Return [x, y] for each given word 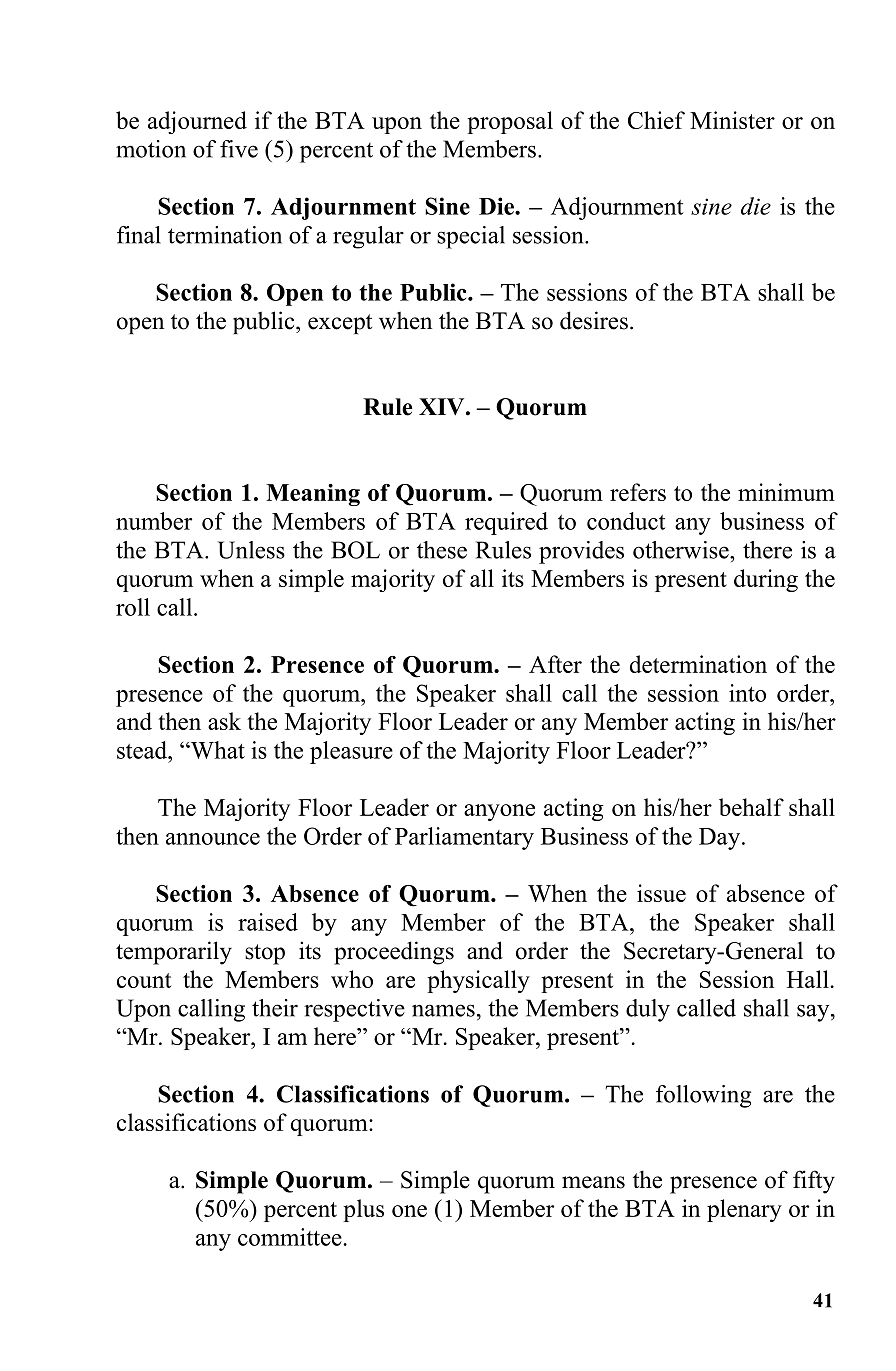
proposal [510, 122]
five [239, 149]
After [555, 664]
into [747, 693]
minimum [786, 492]
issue [661, 893]
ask [224, 721]
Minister [732, 120]
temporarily [174, 953]
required [506, 523]
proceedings [394, 953]
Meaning [313, 495]
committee [290, 1237]
